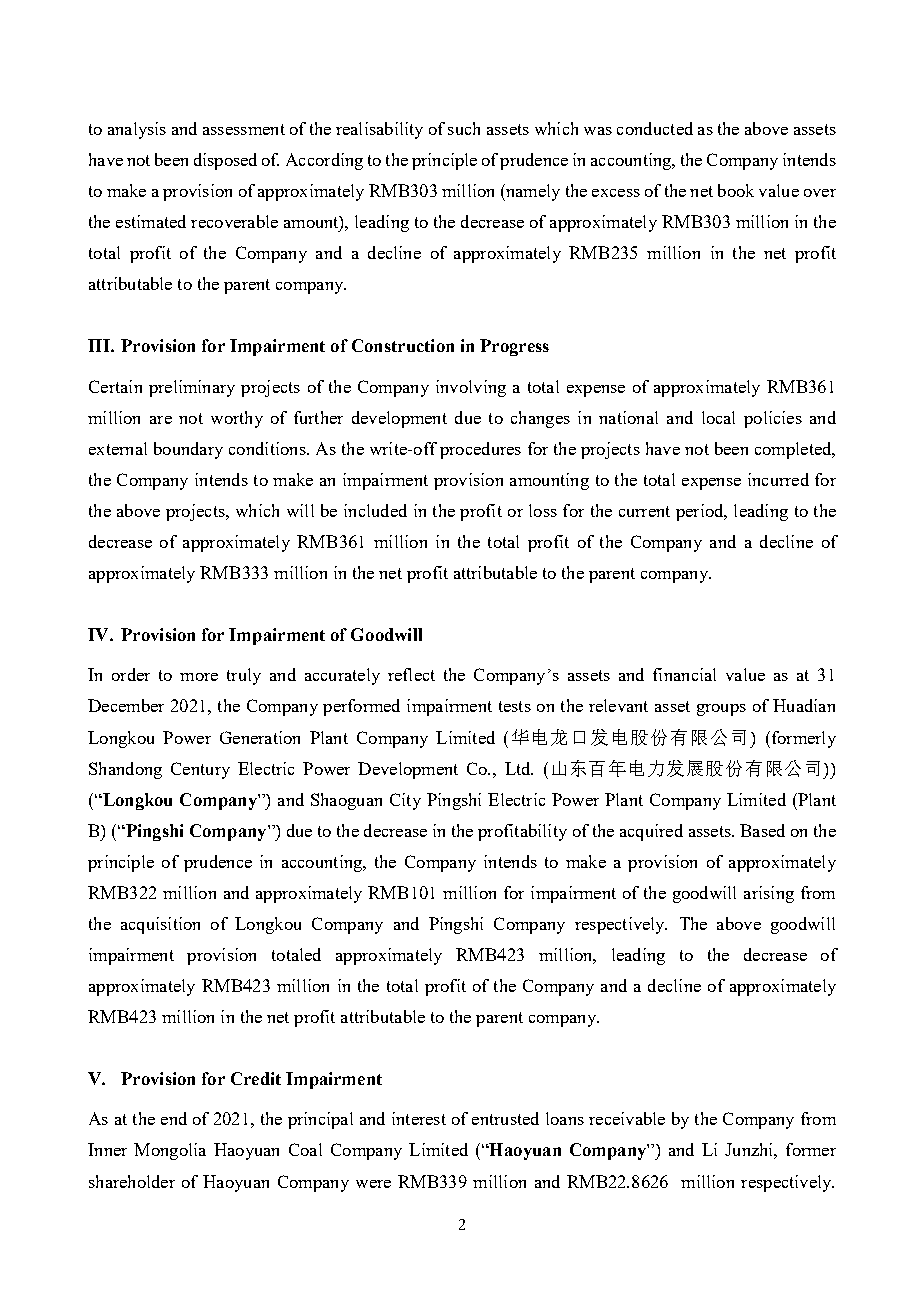 This document has width=924, height=1308. What do you see at coordinates (684, 674) in the document?
I see `financial` at bounding box center [684, 674].
